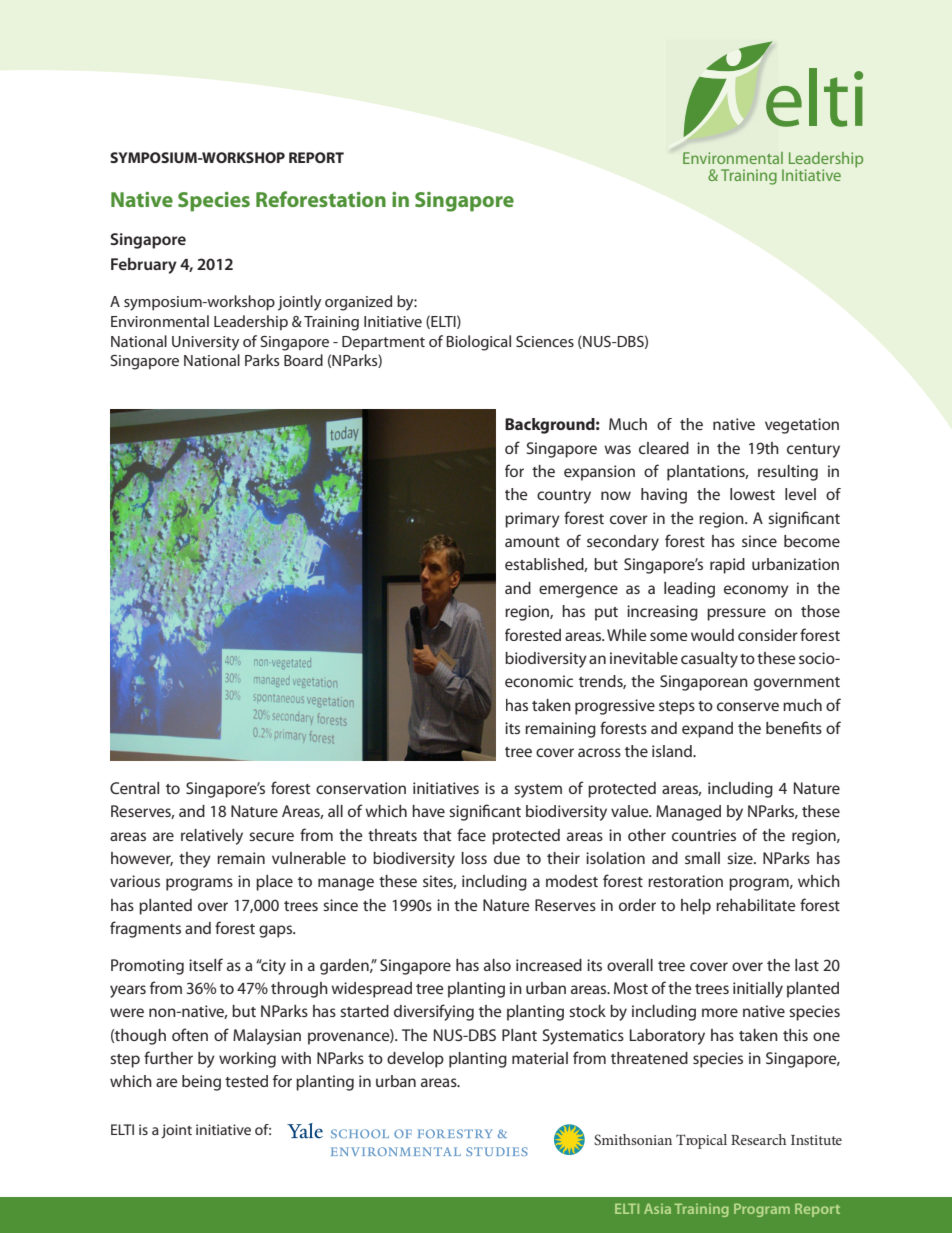  I want to click on have, so click(428, 811).
